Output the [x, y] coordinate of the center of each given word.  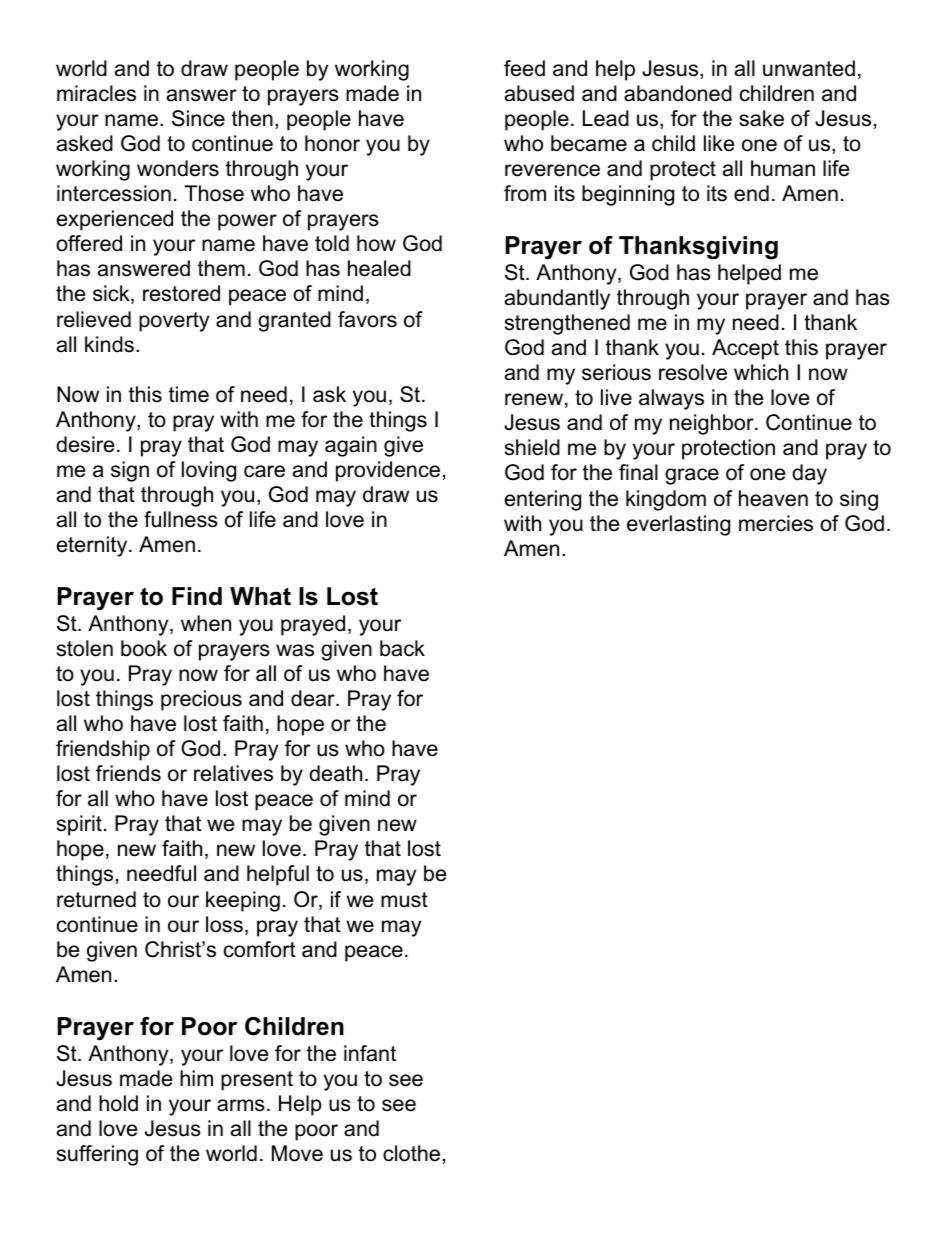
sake [761, 118]
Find [197, 596]
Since [198, 118]
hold [118, 1103]
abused [539, 93]
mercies [776, 523]
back [402, 648]
